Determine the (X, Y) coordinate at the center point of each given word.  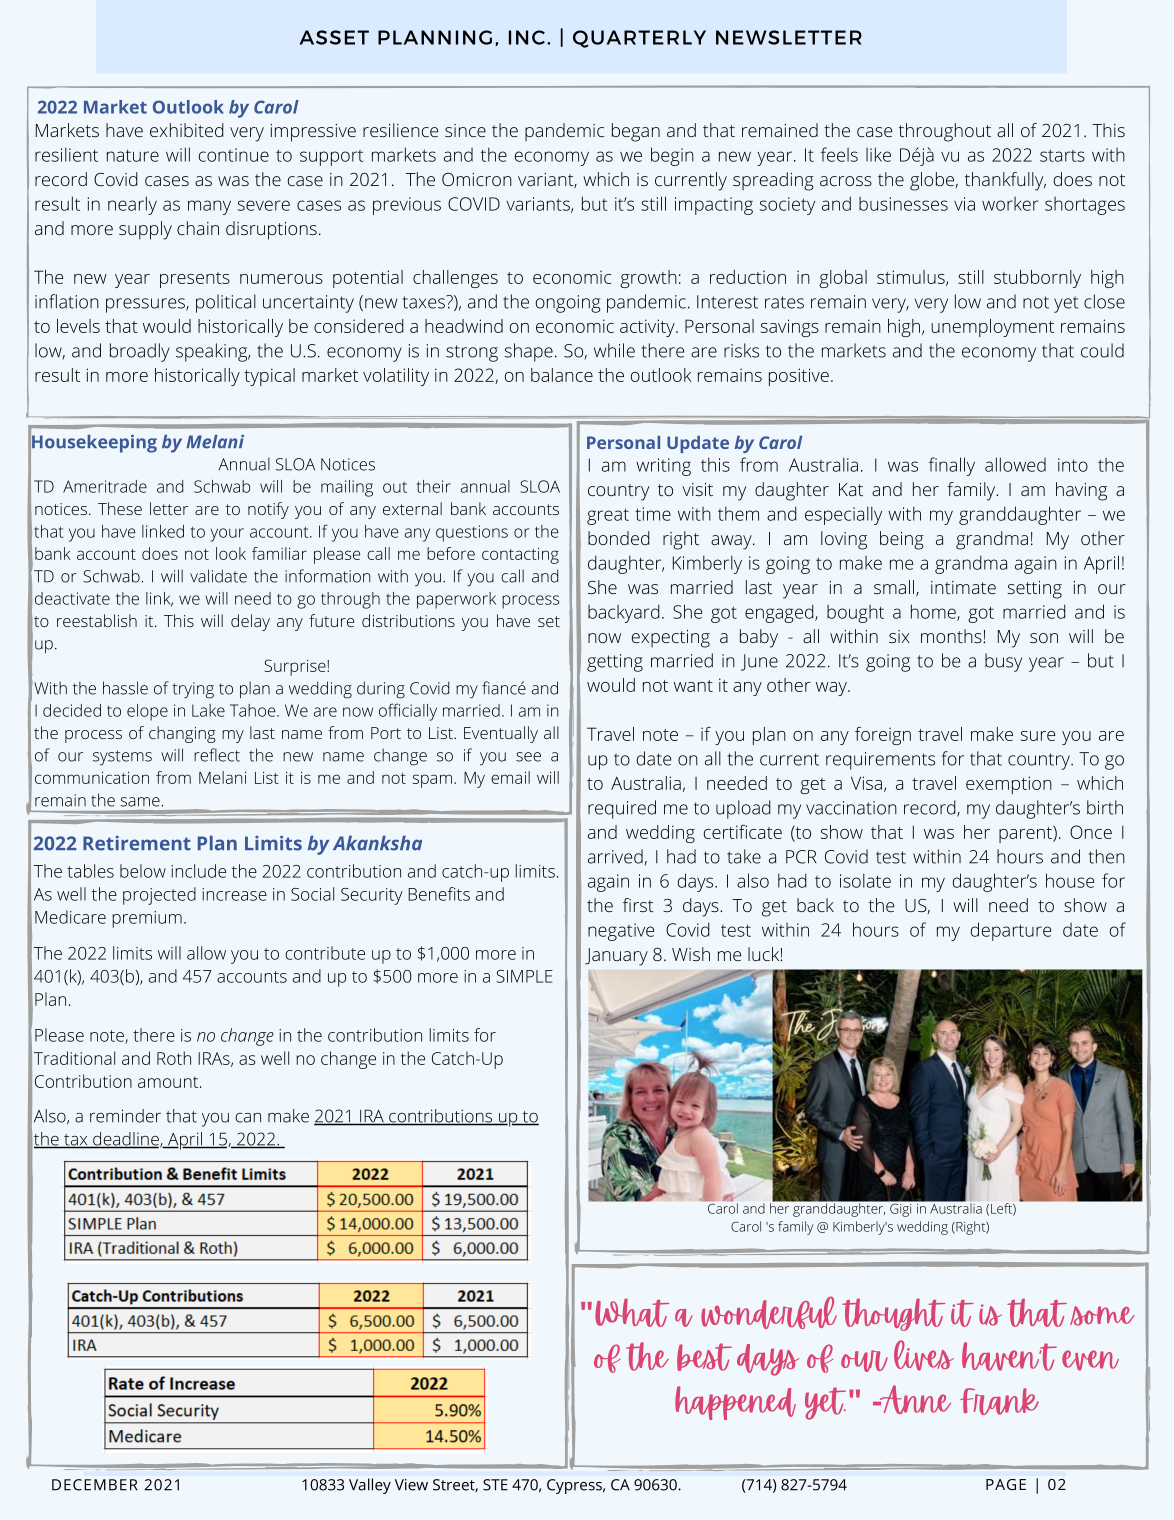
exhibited (187, 130)
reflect (217, 755)
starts (1062, 155)
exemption (1009, 785)
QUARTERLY (639, 39)
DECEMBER (95, 1485)
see (528, 757)
